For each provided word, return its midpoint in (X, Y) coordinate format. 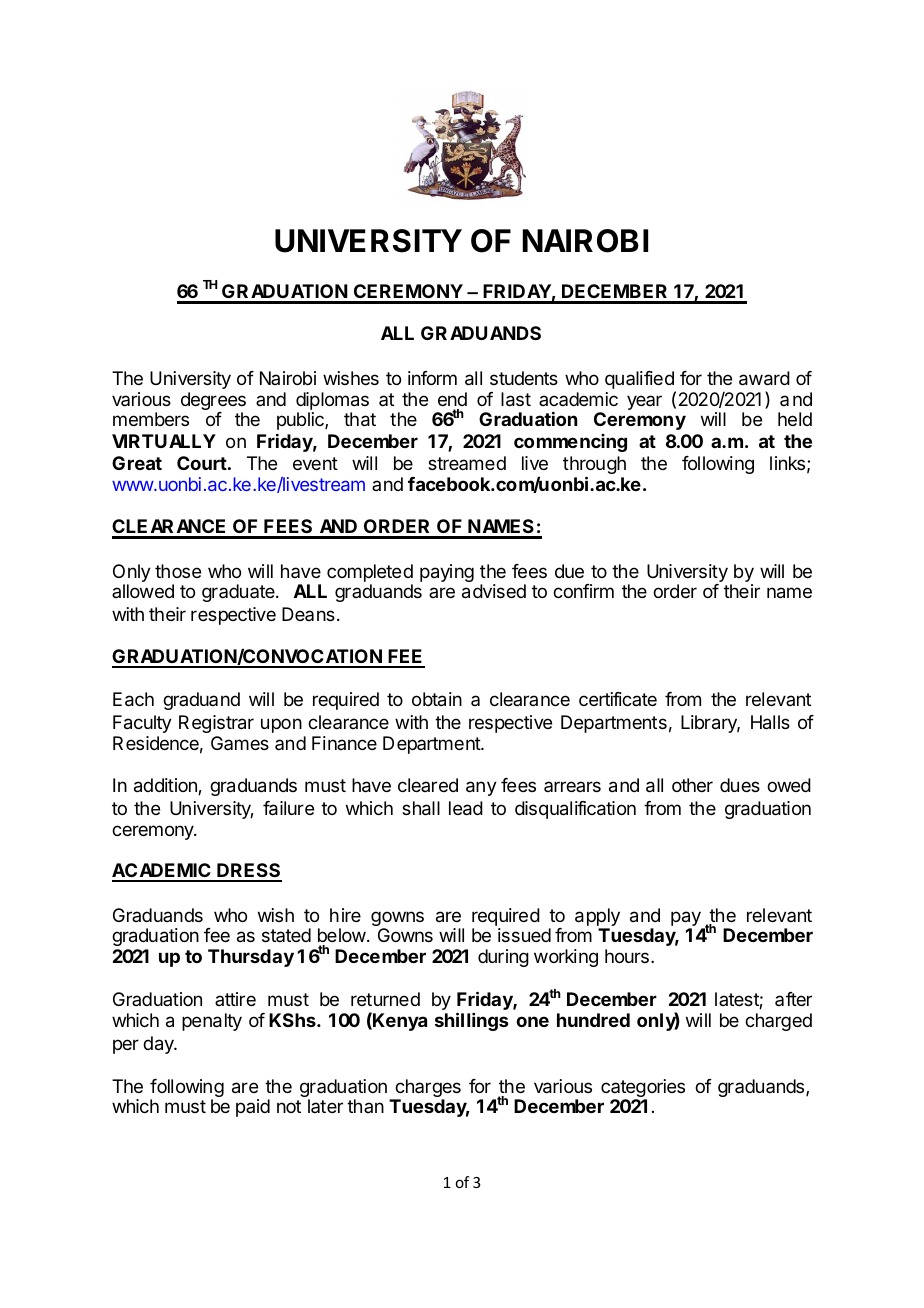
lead (466, 808)
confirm (583, 591)
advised (494, 591)
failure (288, 808)
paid (253, 1108)
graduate (239, 593)
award (764, 378)
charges (427, 1090)
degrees (213, 403)
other (692, 785)
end (452, 401)
